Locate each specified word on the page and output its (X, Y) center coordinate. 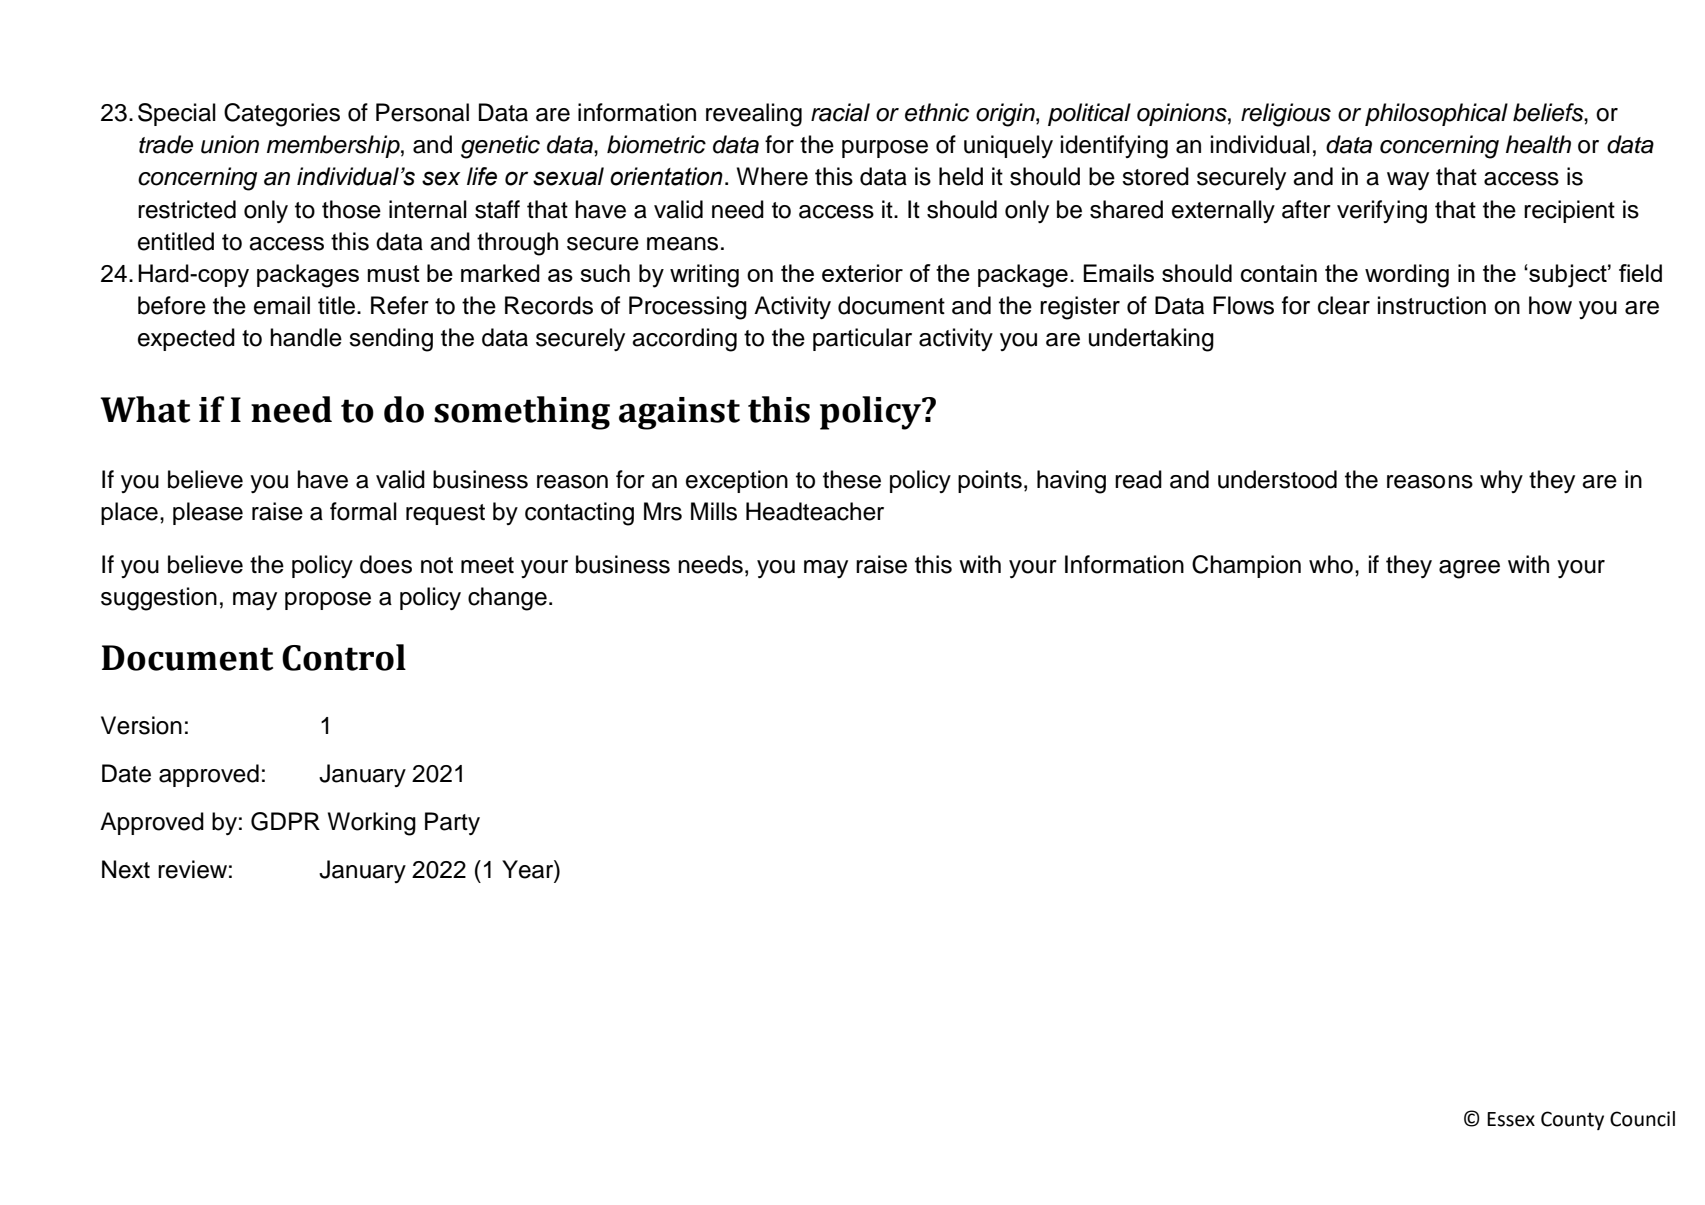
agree (1469, 569)
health (1538, 144)
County (1572, 1120)
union (230, 144)
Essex (1511, 1119)
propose (328, 601)
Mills (714, 511)
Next (126, 869)
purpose (885, 149)
